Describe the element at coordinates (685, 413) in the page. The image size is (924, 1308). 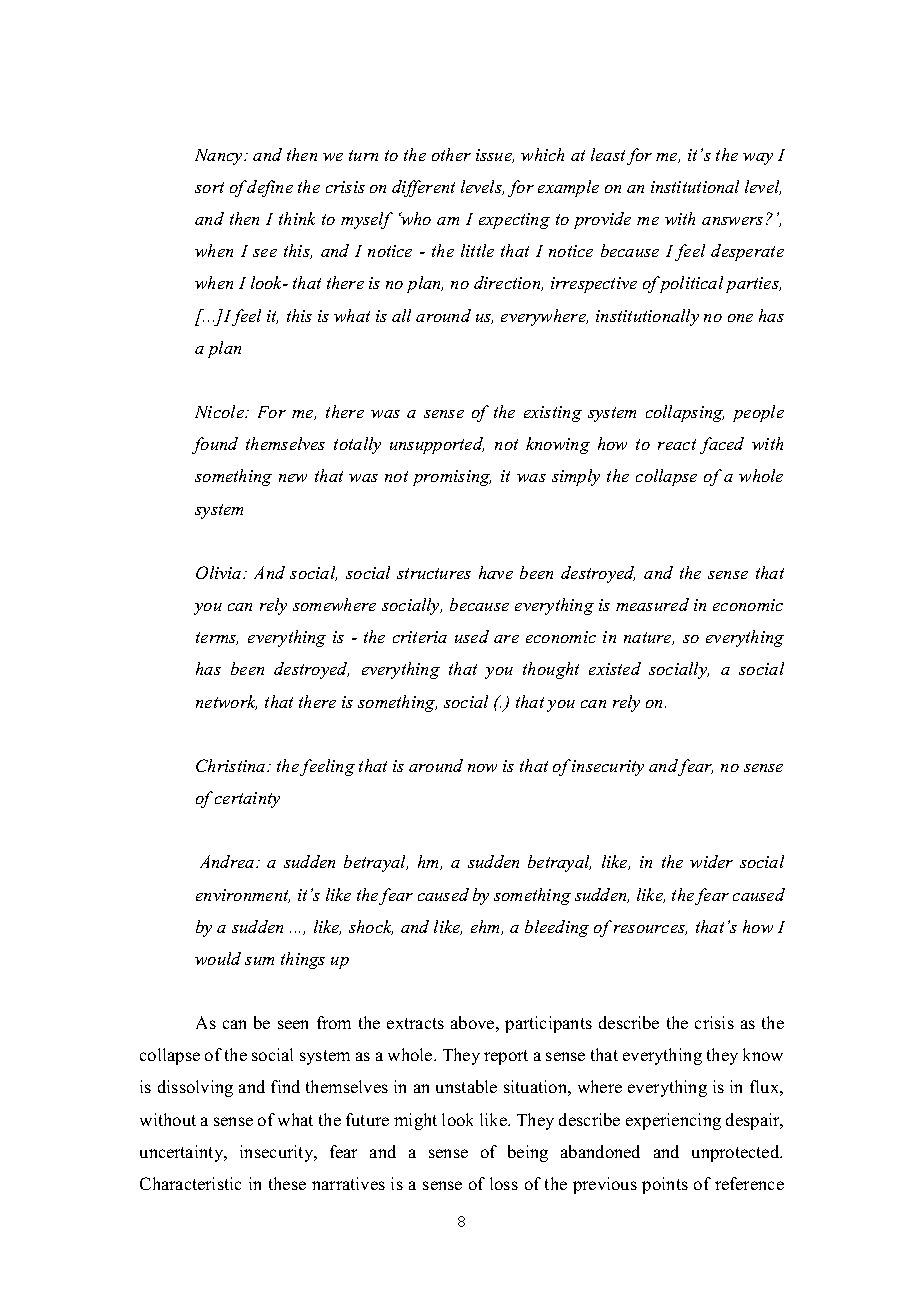
I see `collapsing` at that location.
